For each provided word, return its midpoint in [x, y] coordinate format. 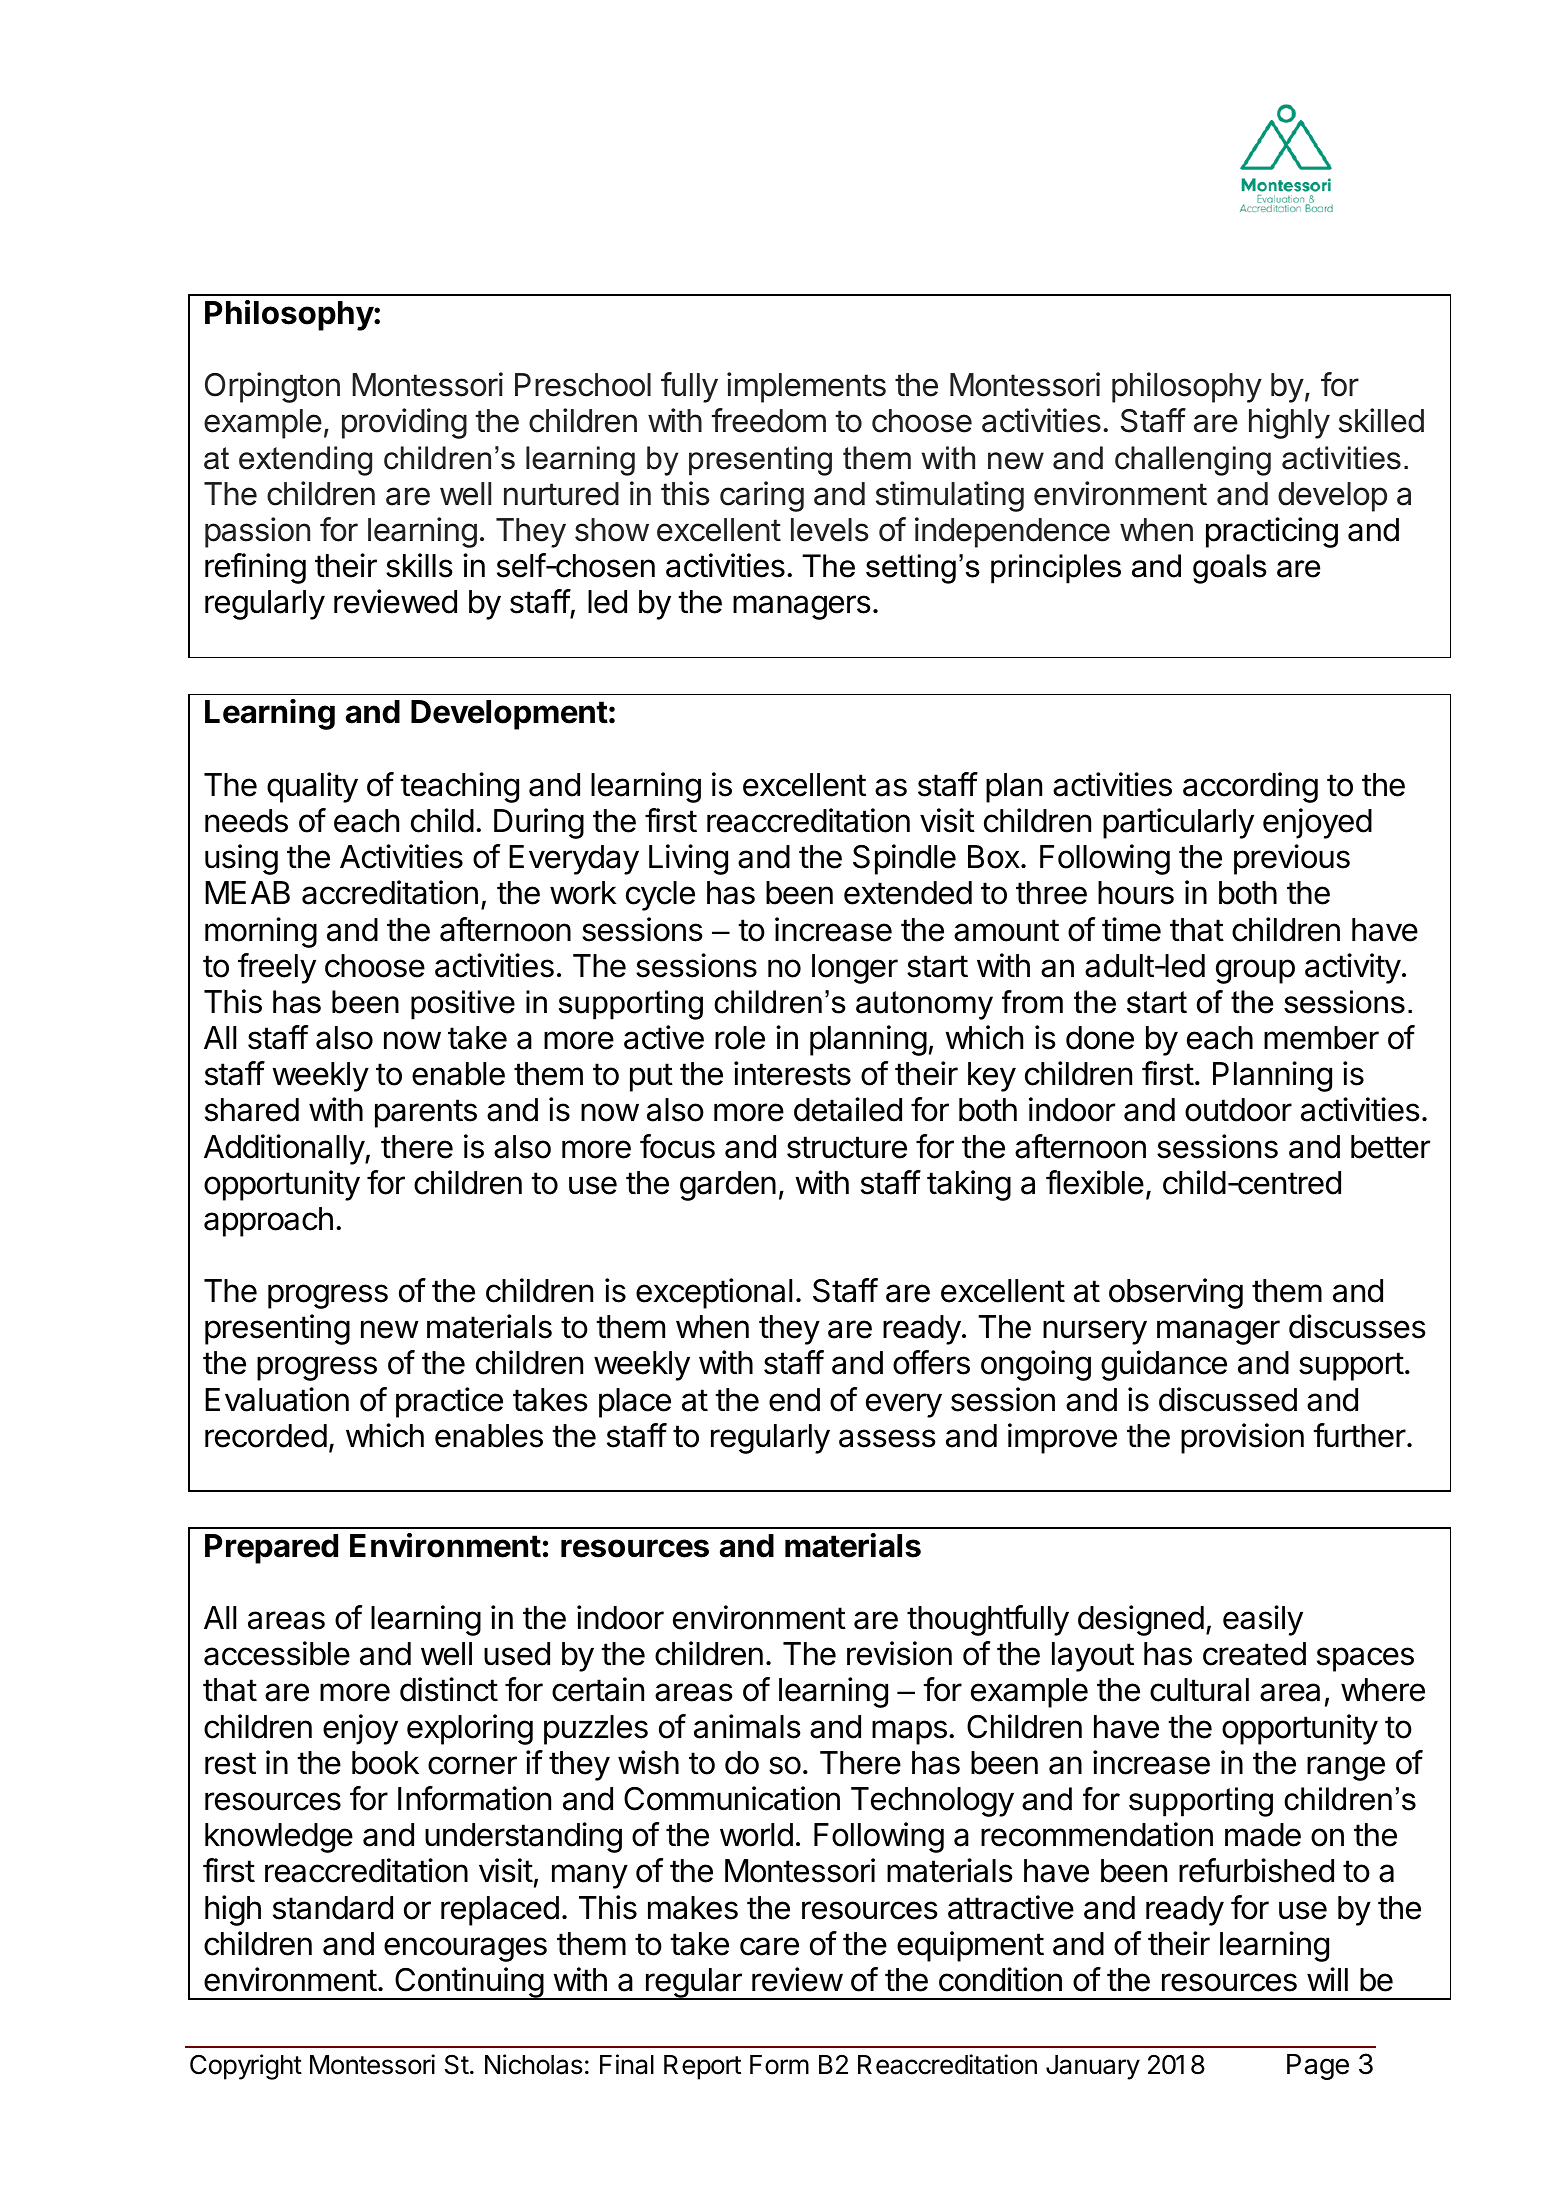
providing [404, 423]
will [1327, 1979]
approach [268, 1222]
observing [1176, 1293]
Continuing [469, 1983]
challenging [1193, 461]
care [769, 1946]
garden [728, 1186]
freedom [769, 420]
